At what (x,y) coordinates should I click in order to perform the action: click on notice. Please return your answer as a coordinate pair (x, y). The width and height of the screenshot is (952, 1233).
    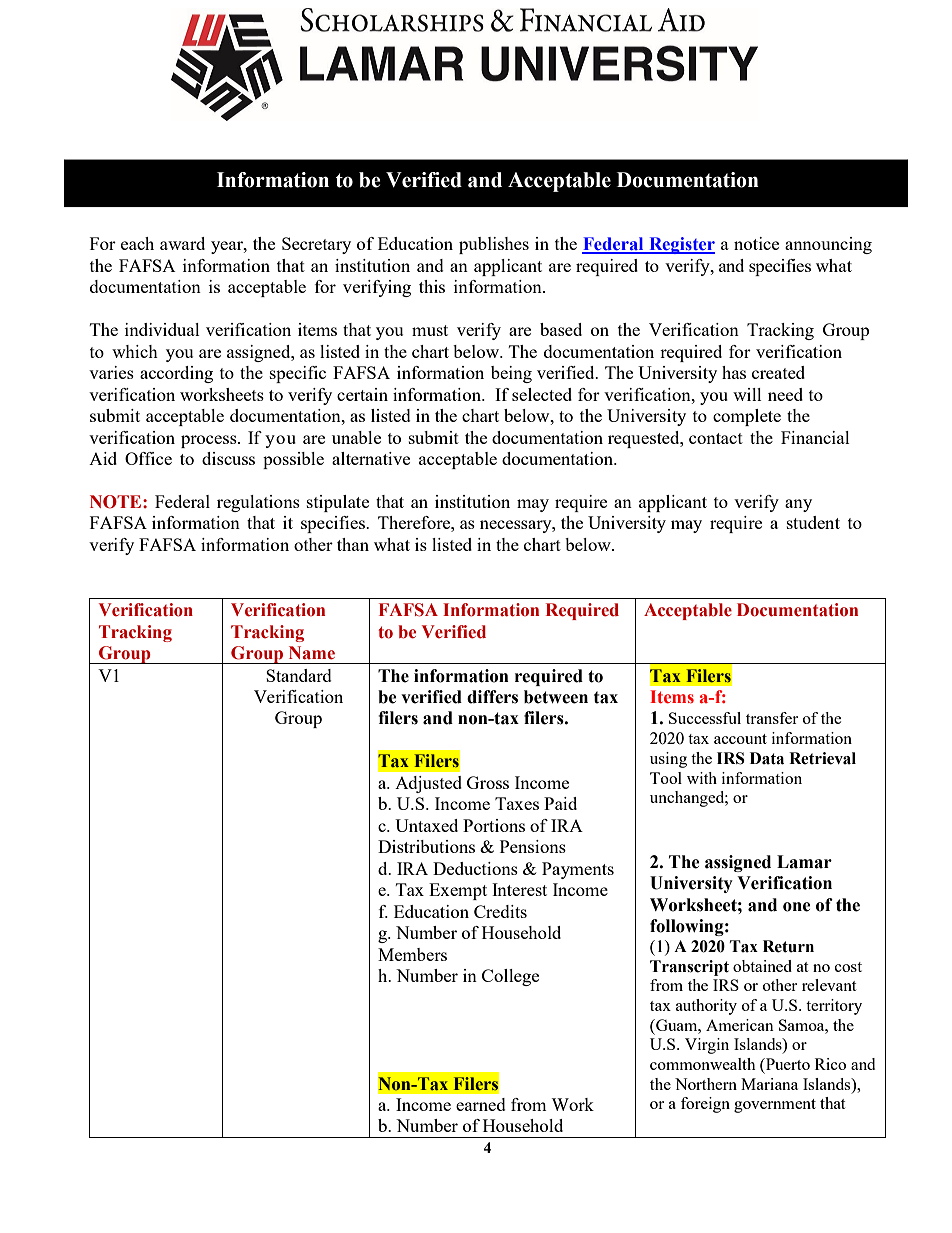
    Looking at the image, I should click on (756, 243).
